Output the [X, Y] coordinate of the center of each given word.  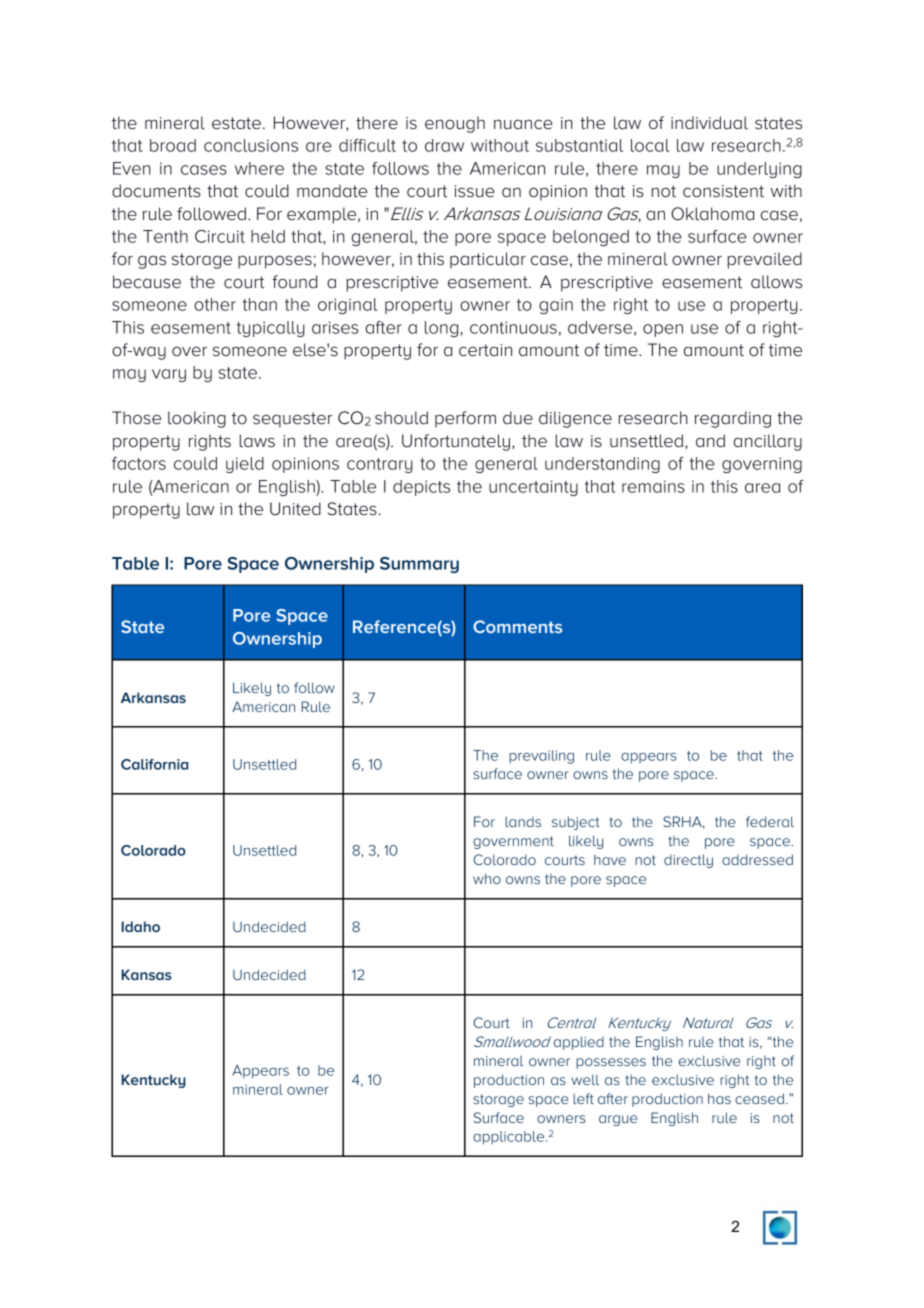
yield [245, 465]
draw [444, 145]
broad [173, 145]
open [663, 330]
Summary [419, 565]
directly [688, 861]
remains [653, 486]
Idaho [140, 926]
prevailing [541, 757]
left [583, 1098]
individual [709, 123]
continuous [513, 327]
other [215, 304]
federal [770, 821]
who [487, 878]
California [154, 764]
